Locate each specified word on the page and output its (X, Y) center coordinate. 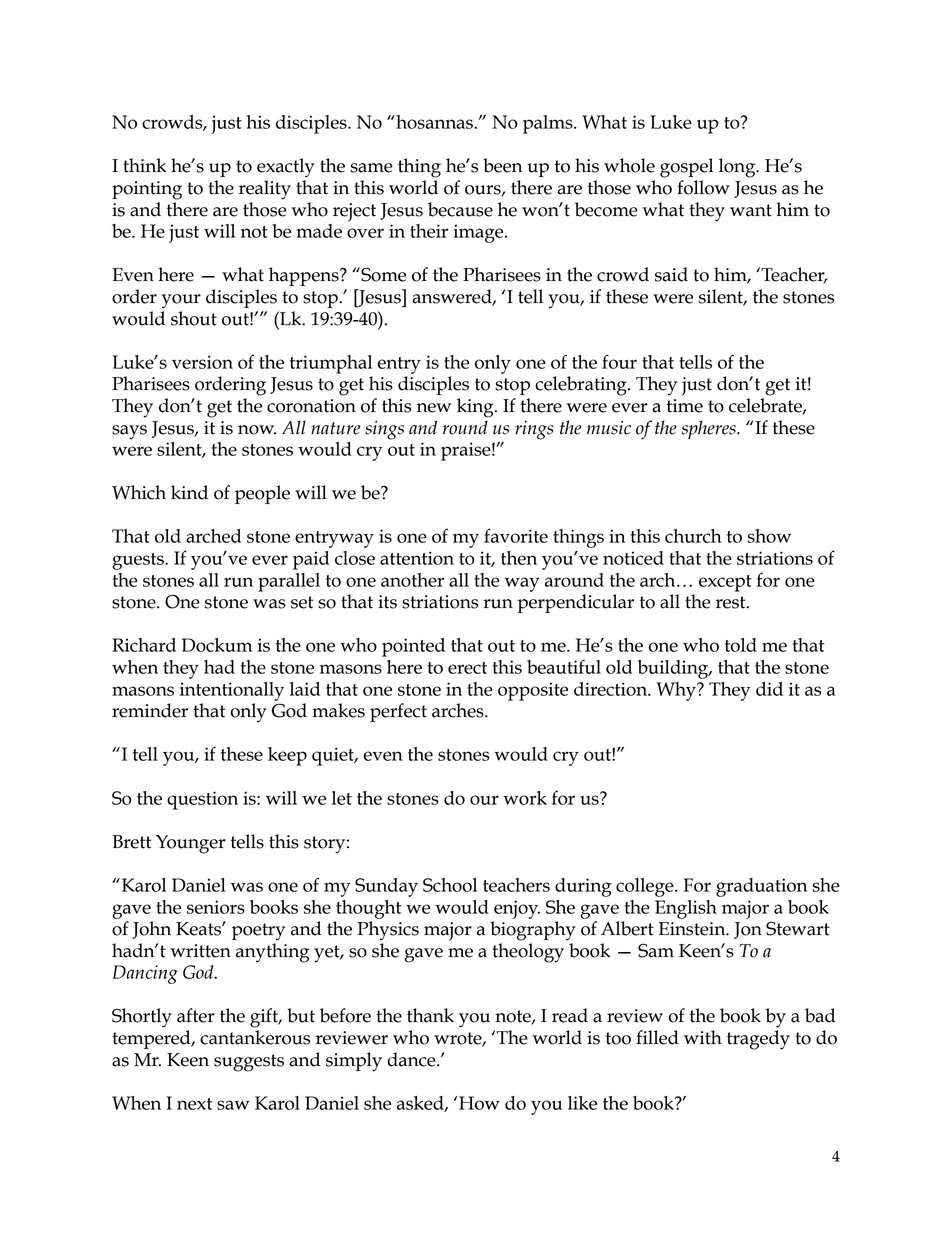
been (502, 165)
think (144, 165)
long (738, 168)
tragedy (758, 1040)
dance (412, 1059)
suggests (249, 1063)
